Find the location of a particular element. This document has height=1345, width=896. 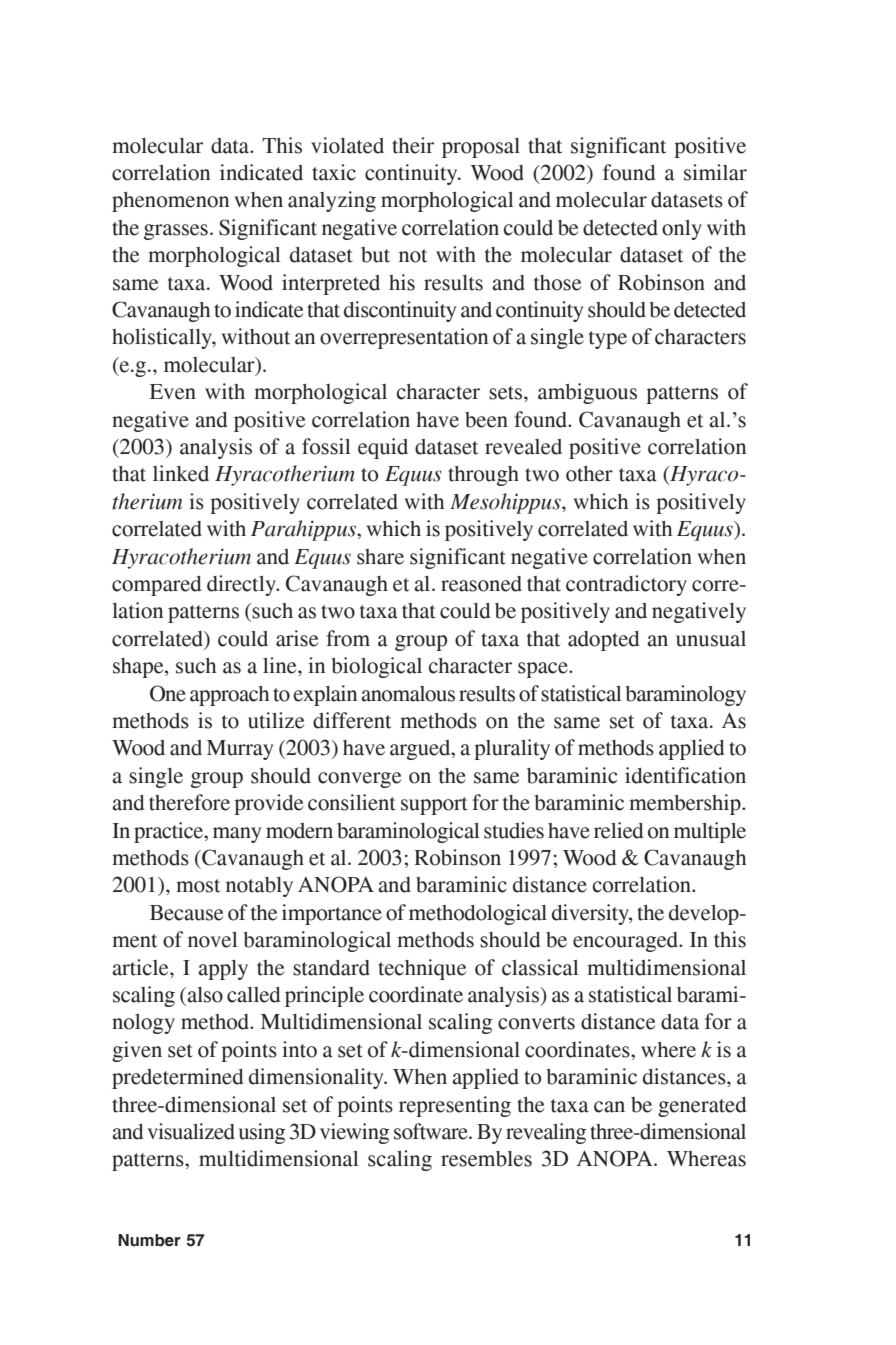

phenomenon is located at coordinates (170, 202).
